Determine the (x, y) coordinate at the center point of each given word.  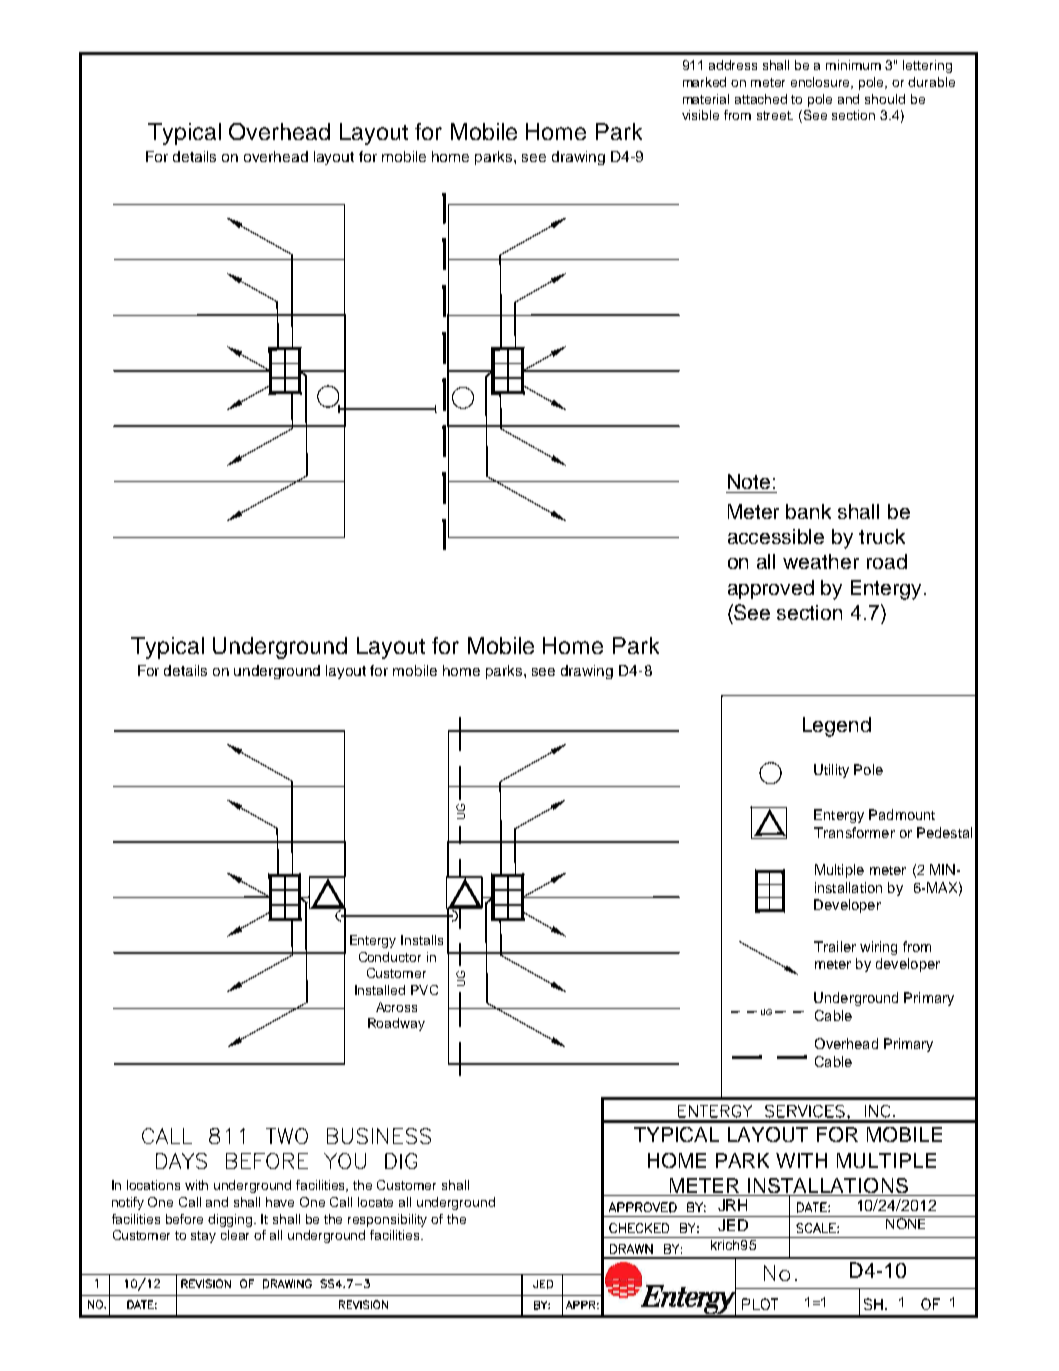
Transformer (854, 832)
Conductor (390, 957)
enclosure (822, 83)
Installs (422, 940)
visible (700, 115)
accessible (776, 536)
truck (882, 536)
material (706, 99)
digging (231, 1220)
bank (808, 511)
